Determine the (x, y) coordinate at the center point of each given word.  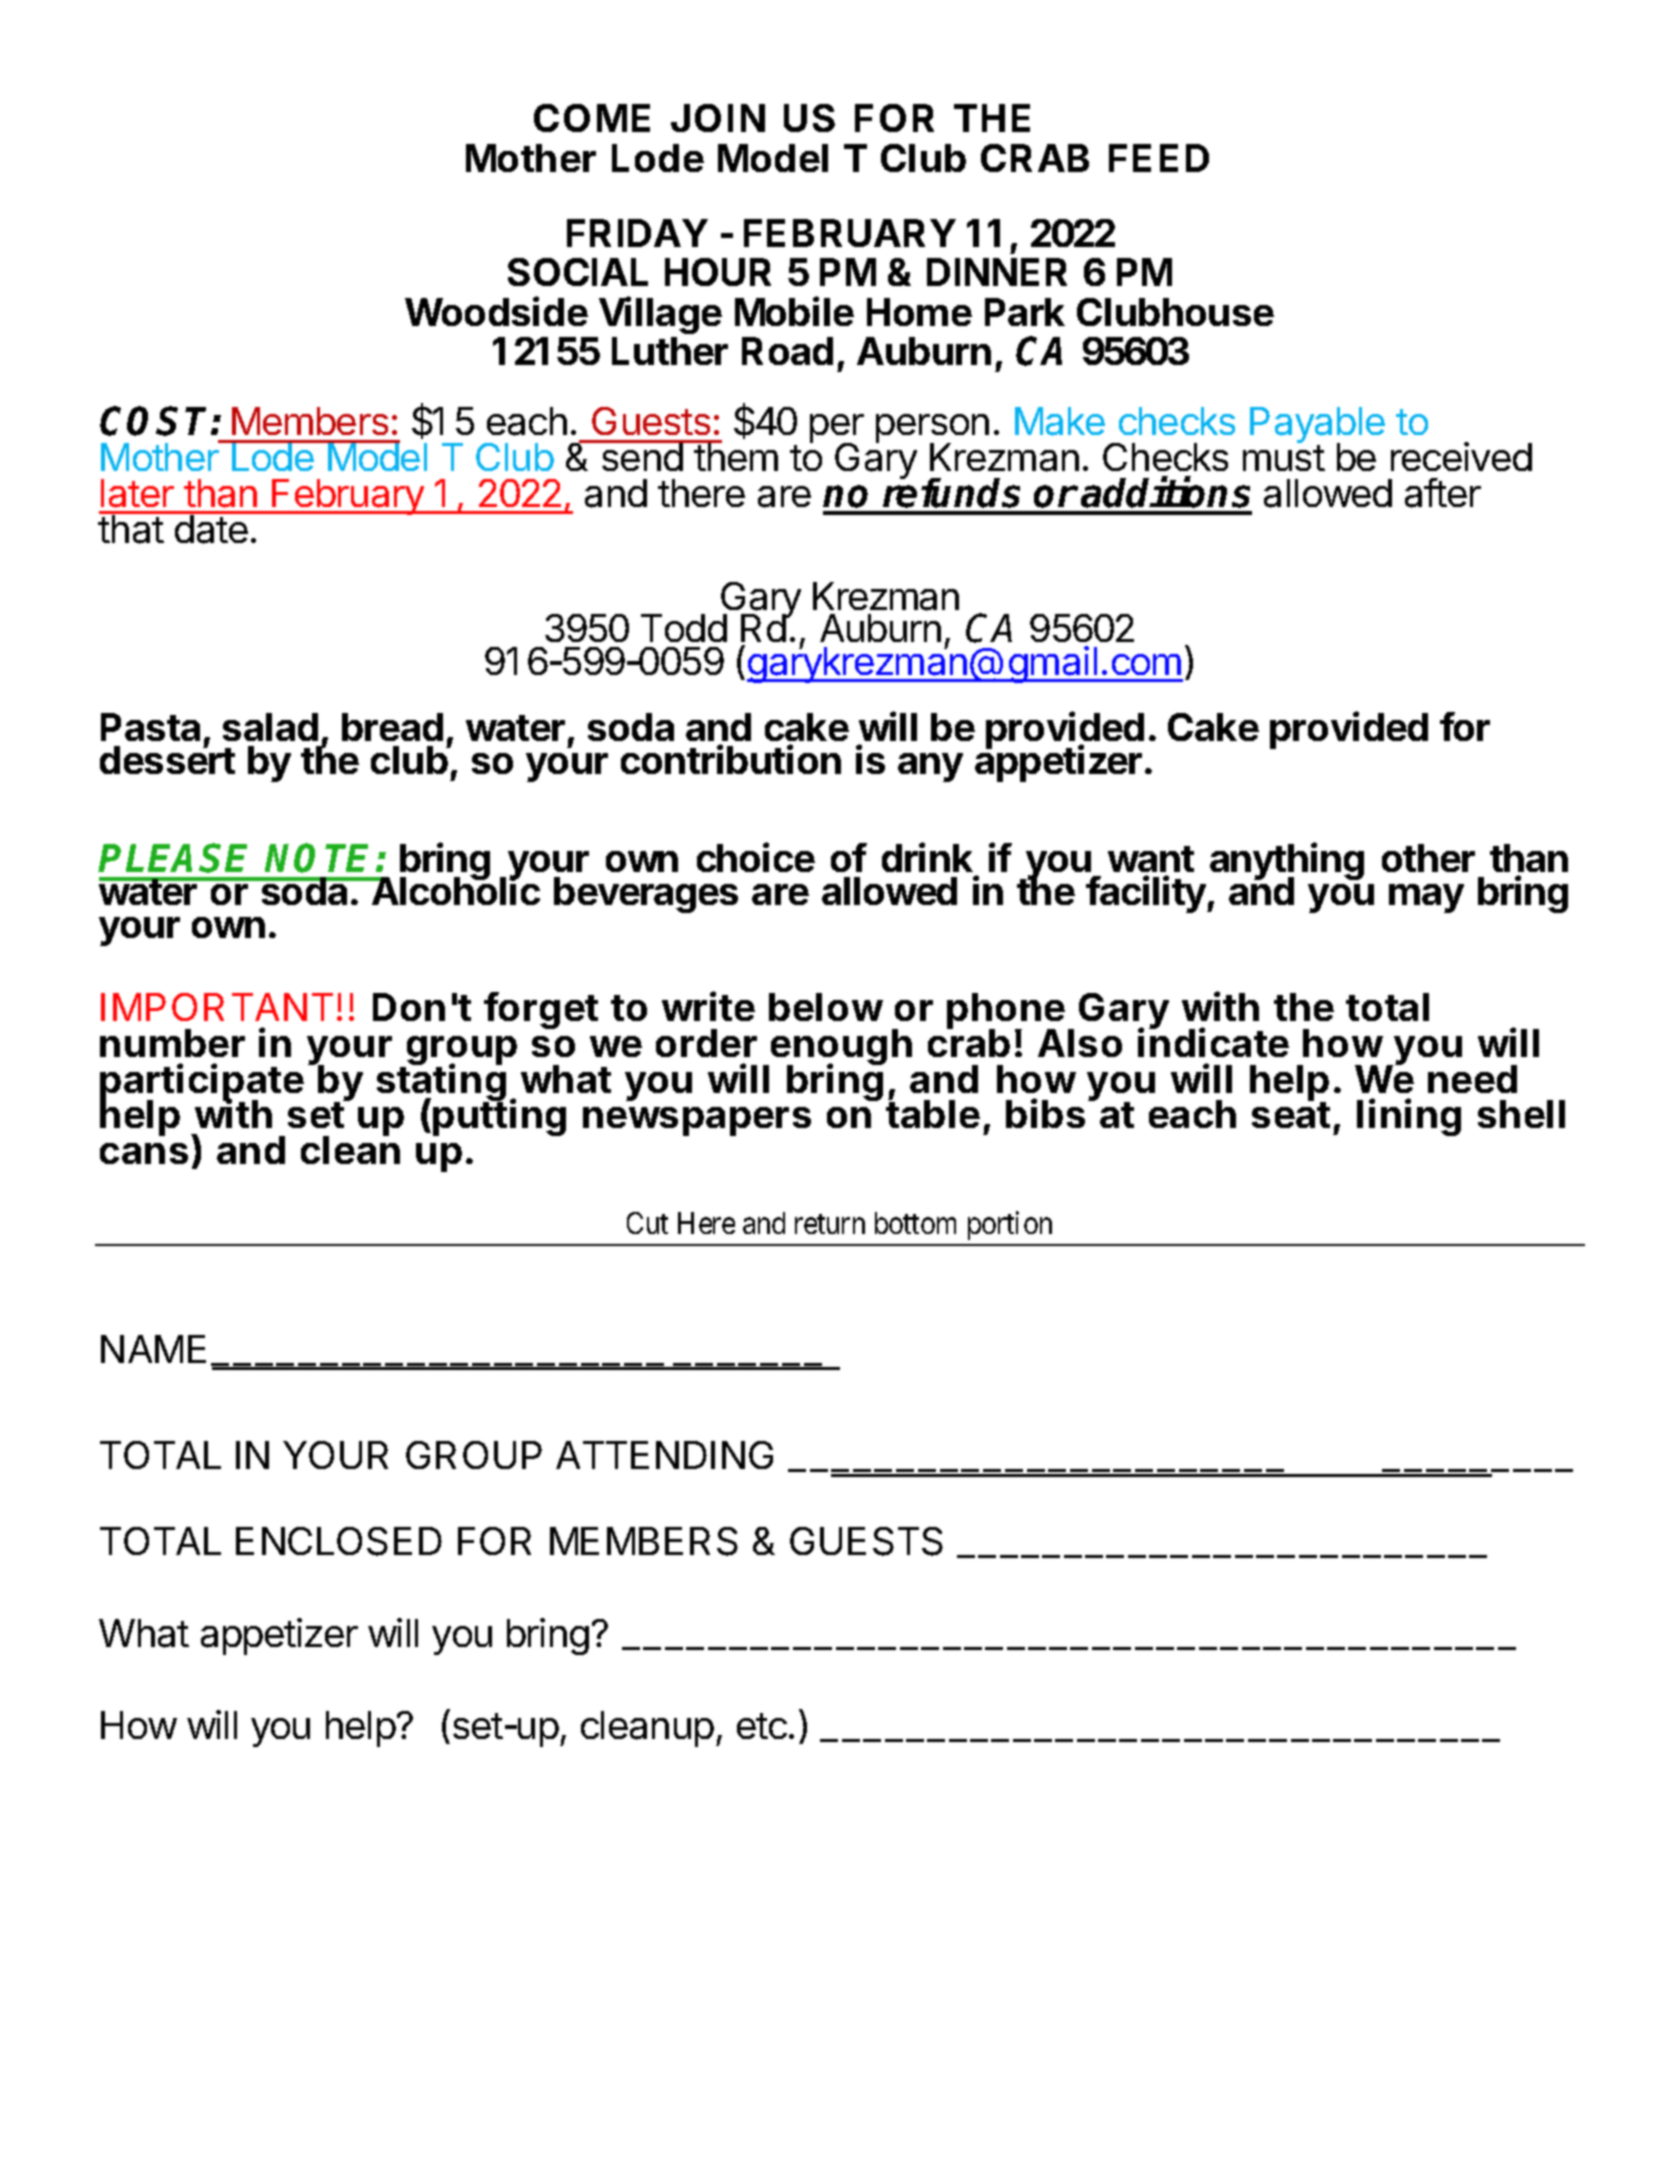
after (1443, 493)
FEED (1159, 158)
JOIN (718, 118)
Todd (684, 628)
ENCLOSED (339, 1541)
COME (592, 118)
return (830, 1224)
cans (144, 1153)
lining (1409, 1117)
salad (270, 727)
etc (762, 1726)
